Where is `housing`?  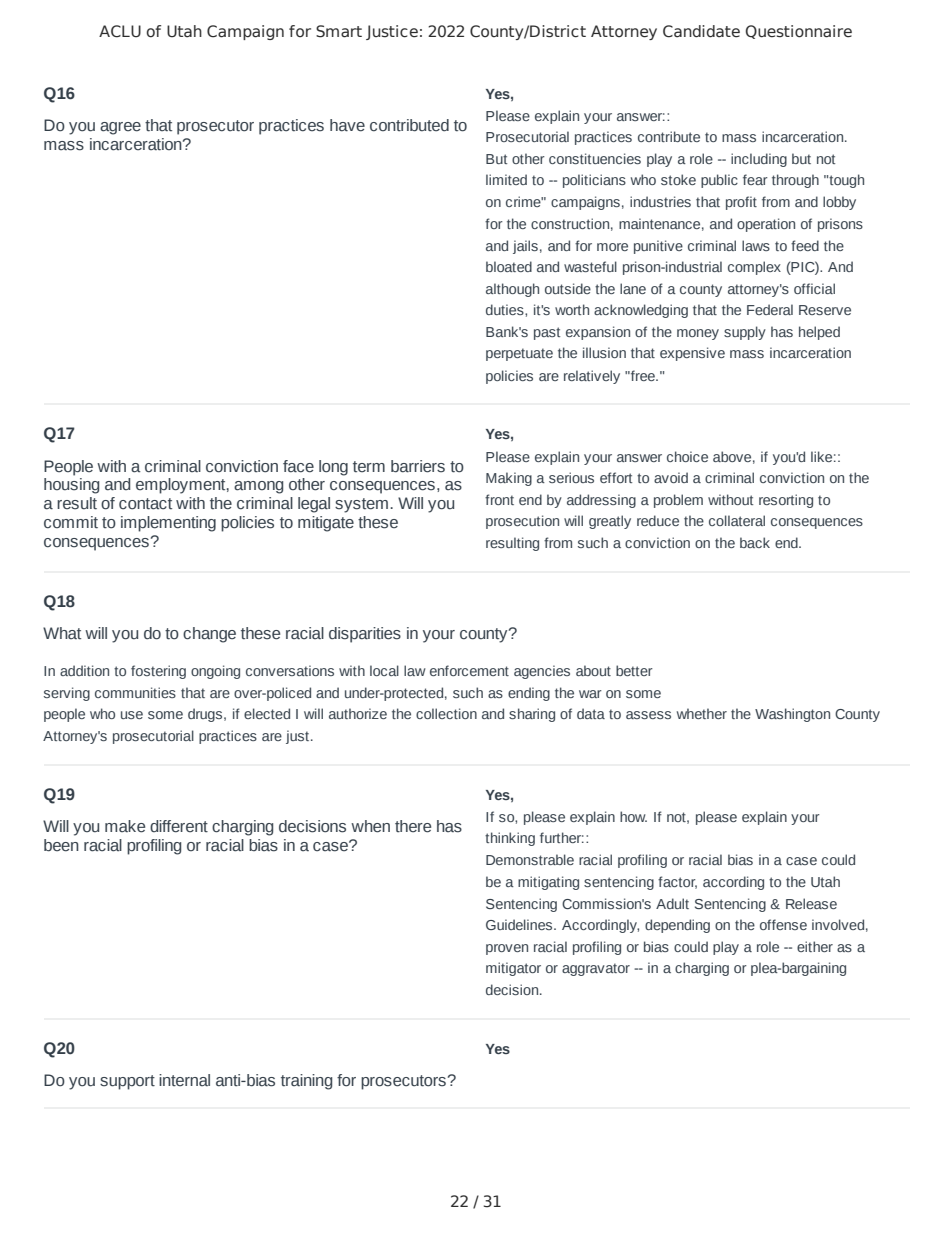
housing is located at coordinates (71, 486).
